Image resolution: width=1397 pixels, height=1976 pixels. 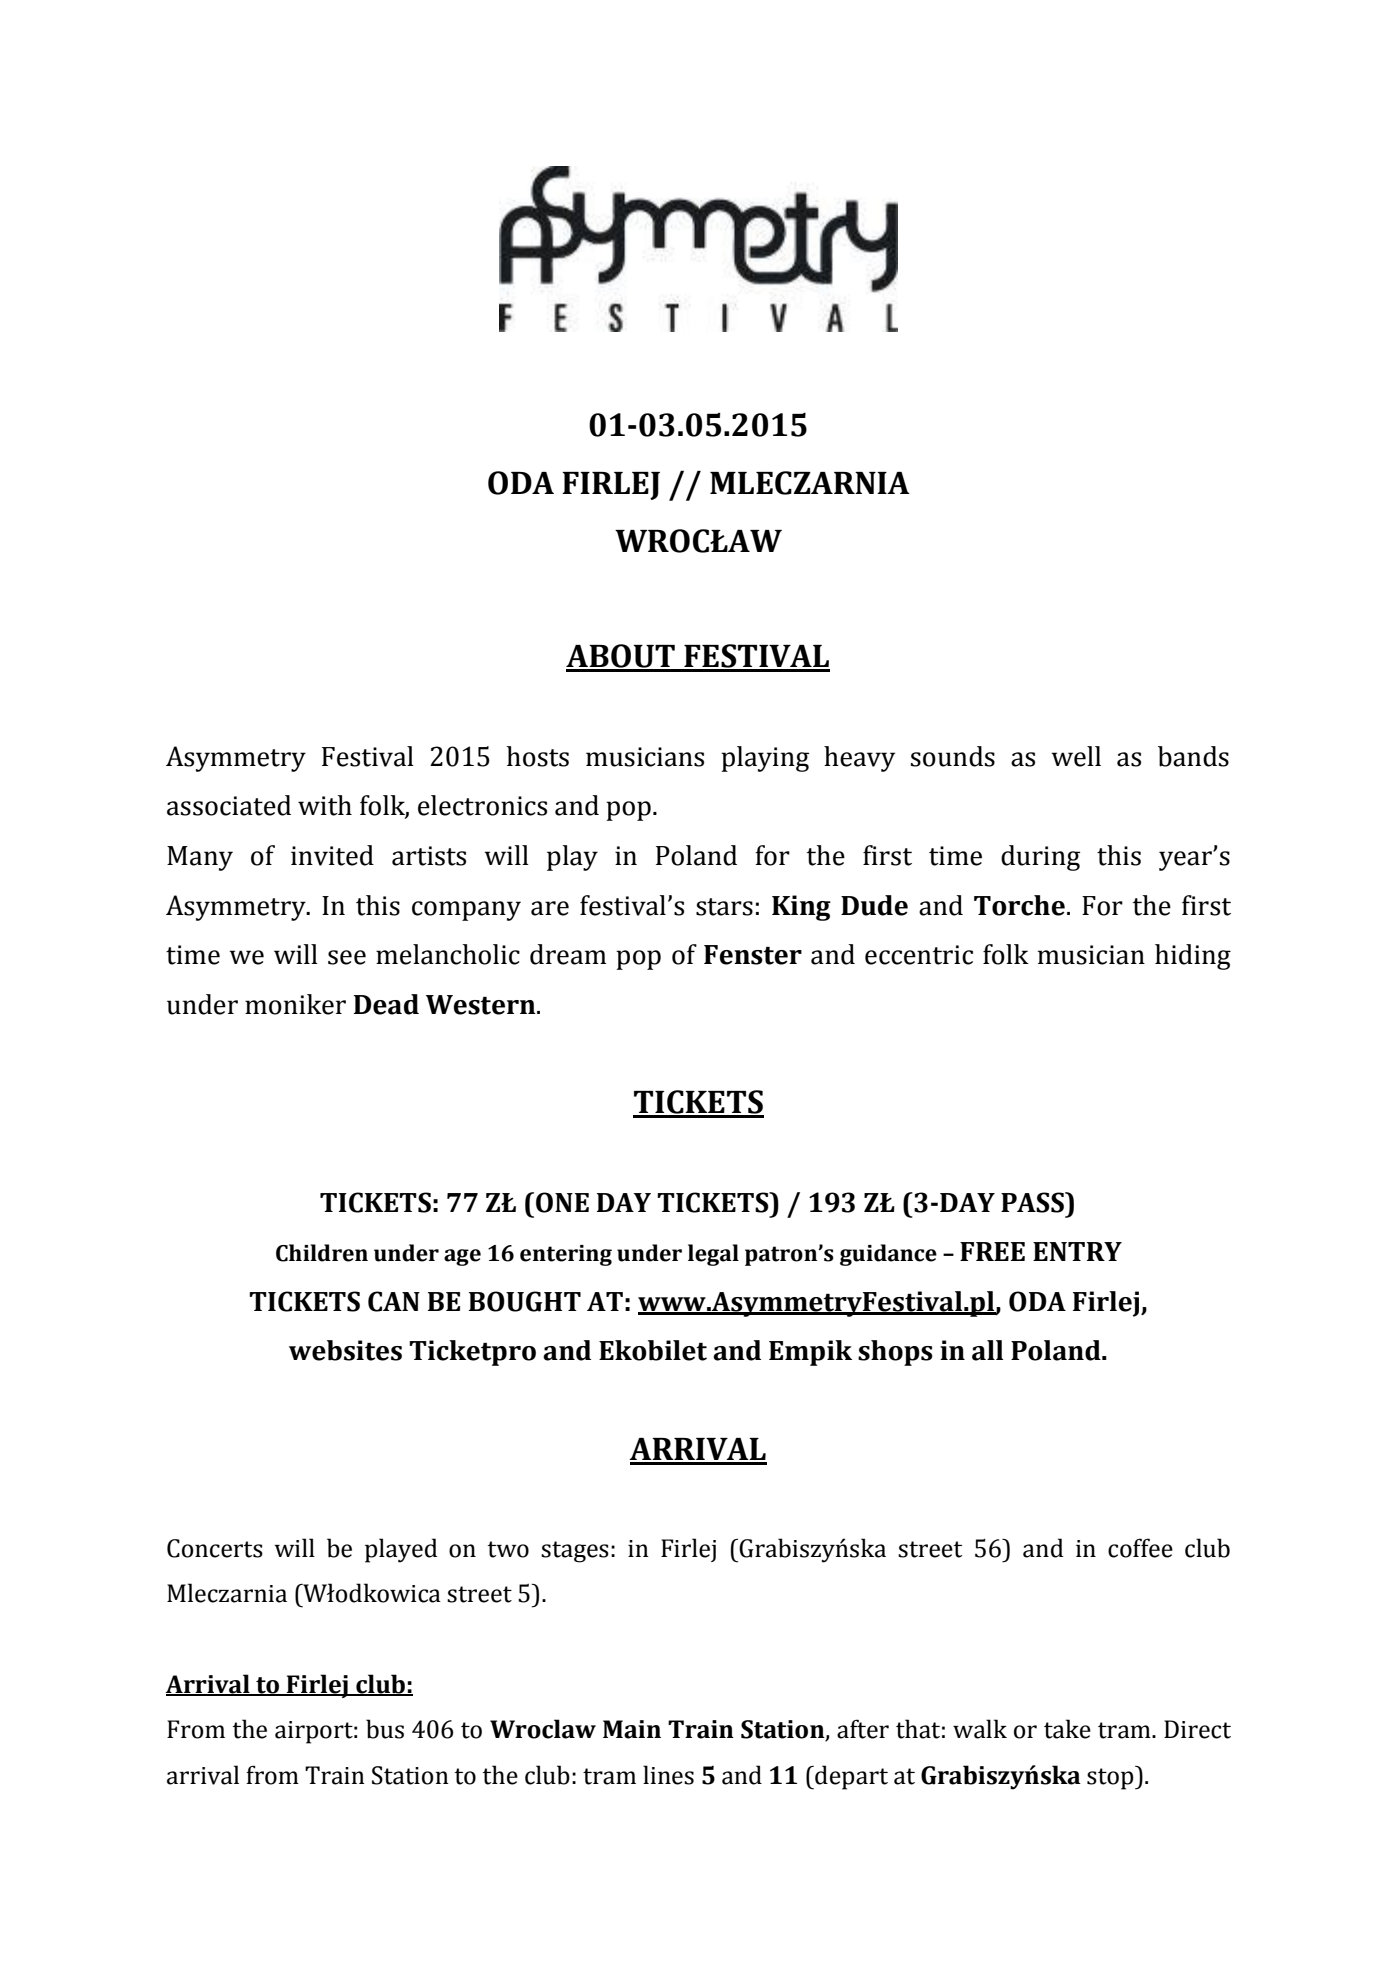 What do you see at coordinates (215, 1548) in the screenshot?
I see `Concerts` at bounding box center [215, 1548].
